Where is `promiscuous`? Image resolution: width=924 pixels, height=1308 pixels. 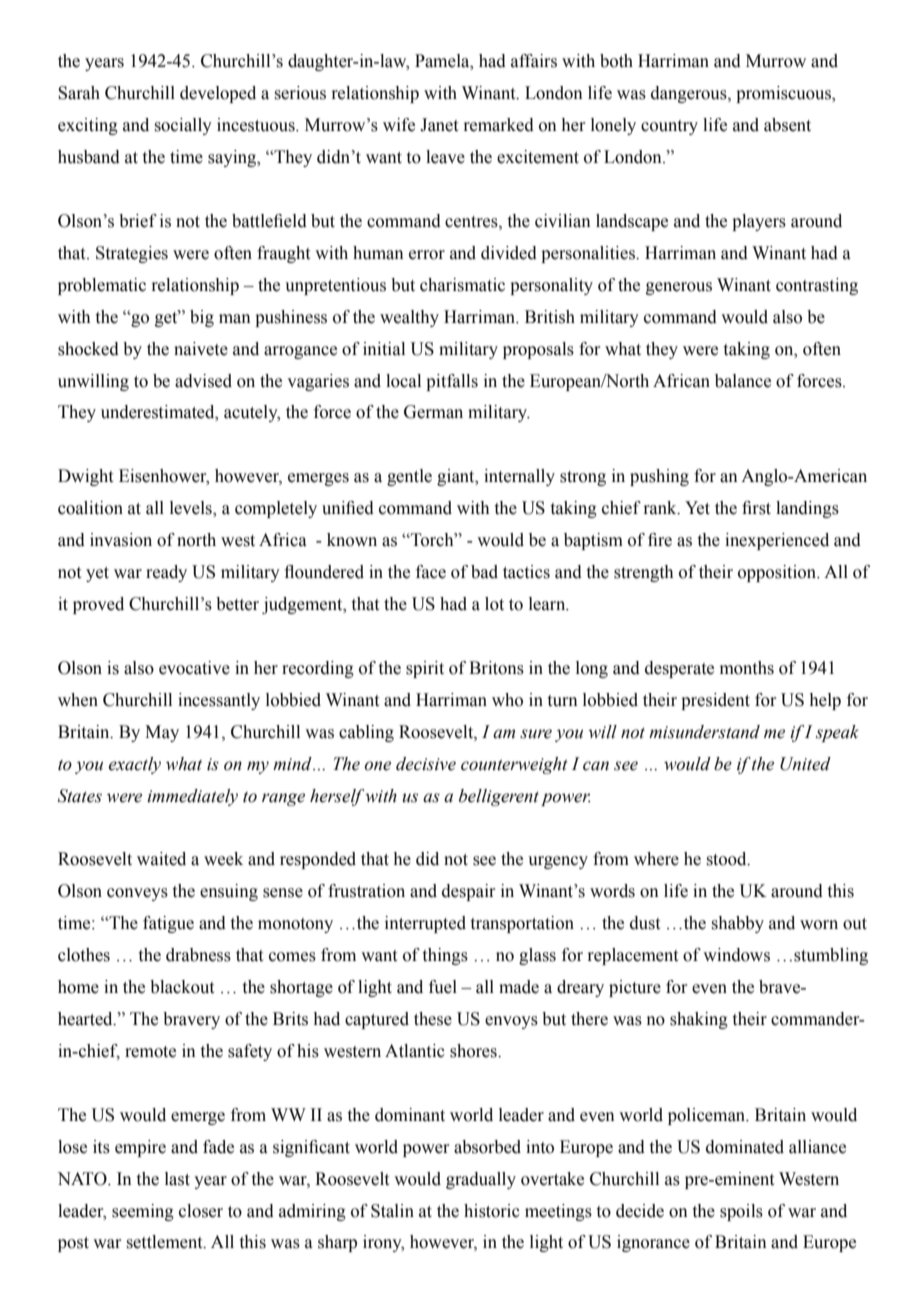
promiscuous is located at coordinates (784, 94).
